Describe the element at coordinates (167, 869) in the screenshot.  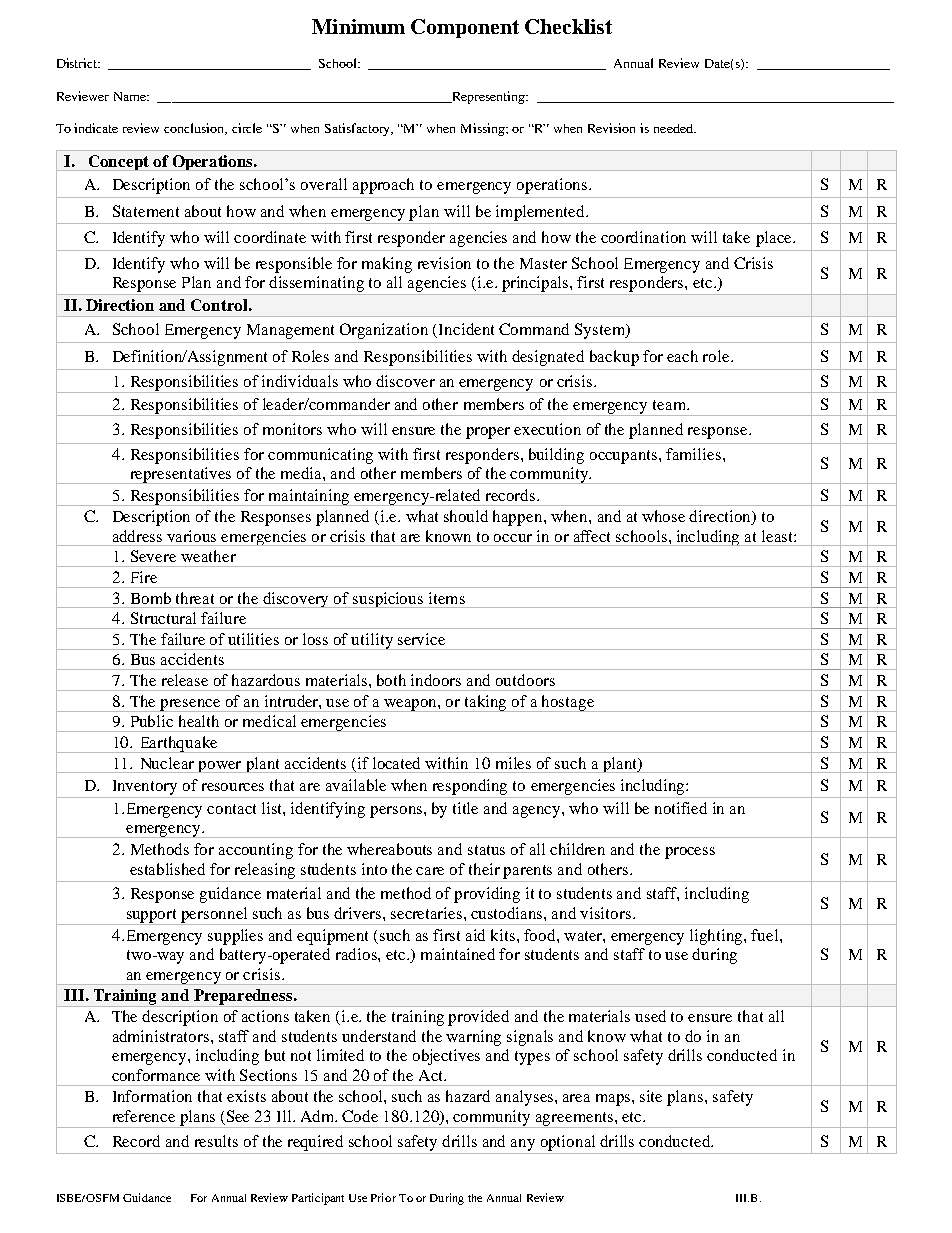
I see `established` at that location.
